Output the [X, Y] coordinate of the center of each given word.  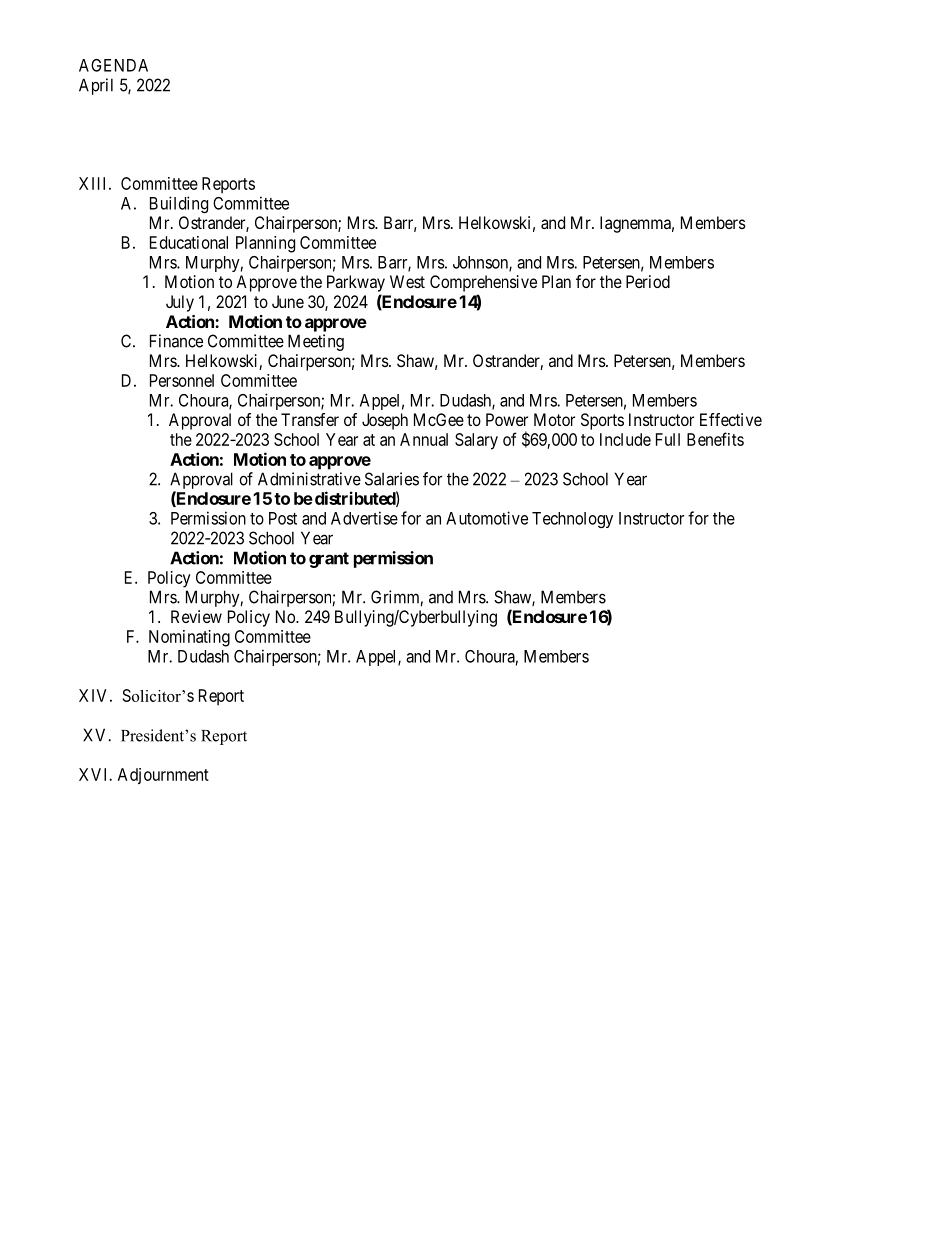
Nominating [189, 638]
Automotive [487, 518]
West [407, 281]
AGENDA [113, 65]
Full [668, 439]
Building [179, 204]
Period [648, 281]
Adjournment [163, 776]
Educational [189, 242]
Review [196, 616]
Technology [572, 520]
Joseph [385, 421]
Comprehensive [483, 283]
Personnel [182, 380]
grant [329, 560]
